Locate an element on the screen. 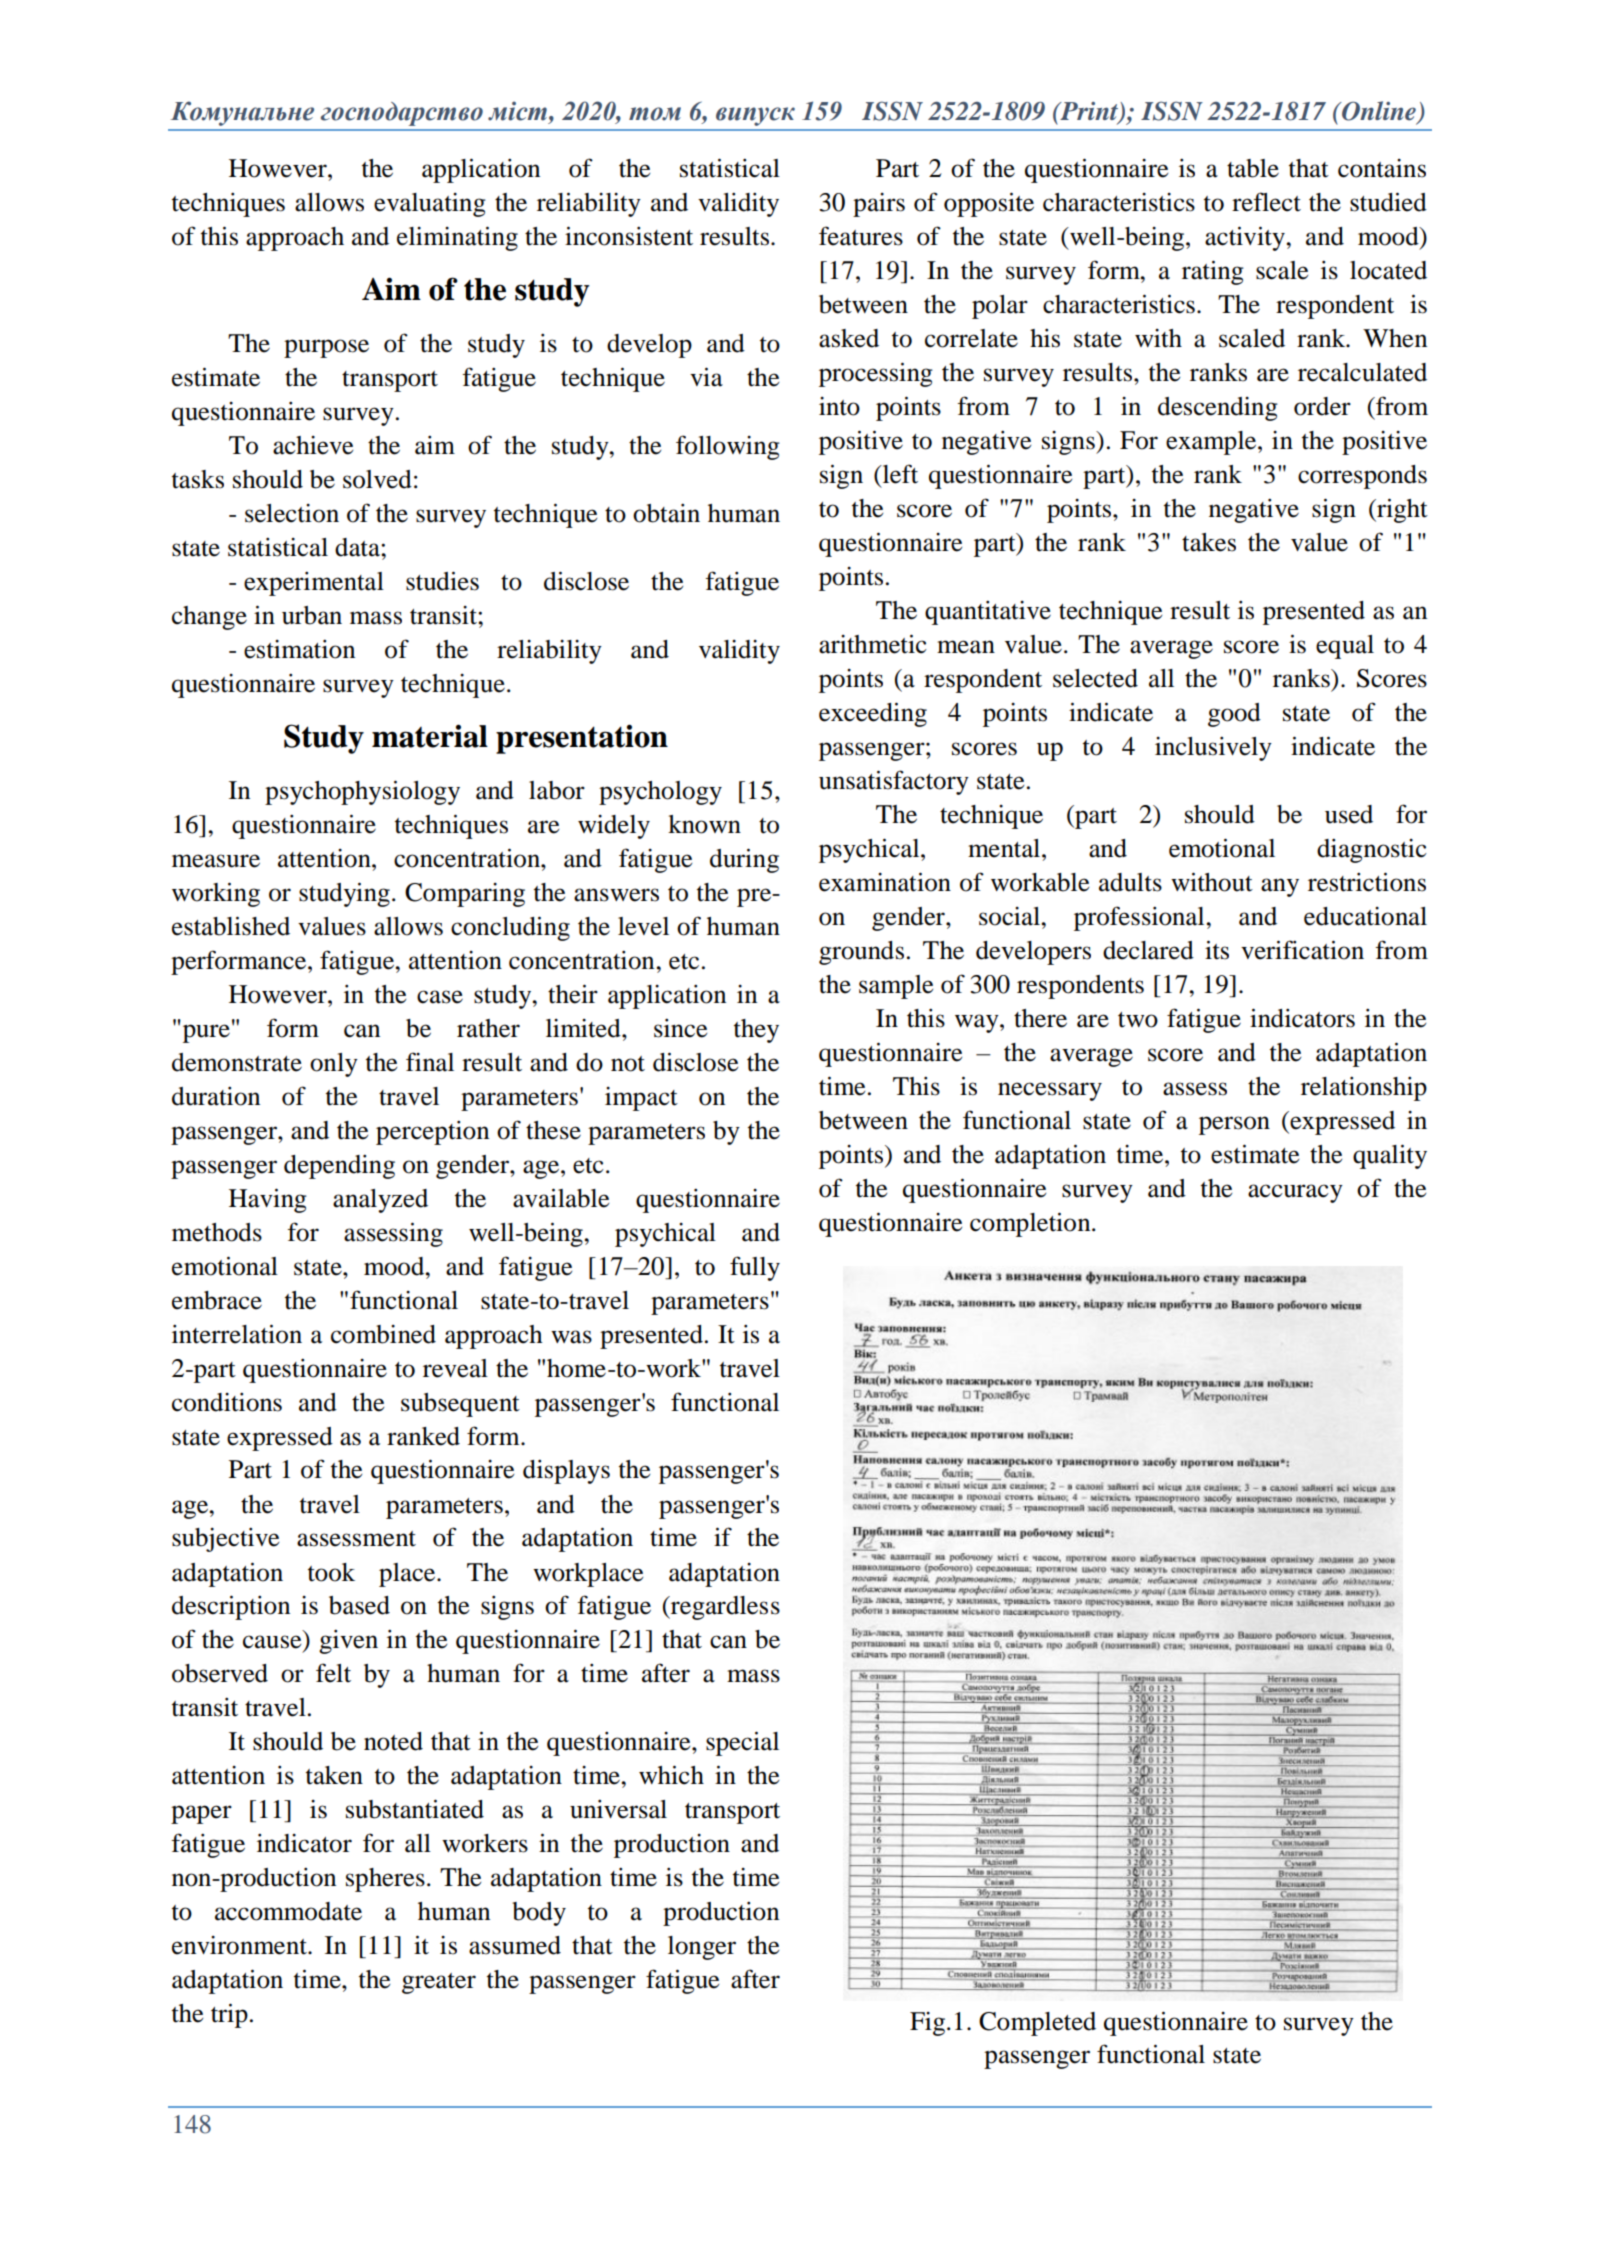 The height and width of the screenshot is (2261, 1599). pairs is located at coordinates (879, 205).
